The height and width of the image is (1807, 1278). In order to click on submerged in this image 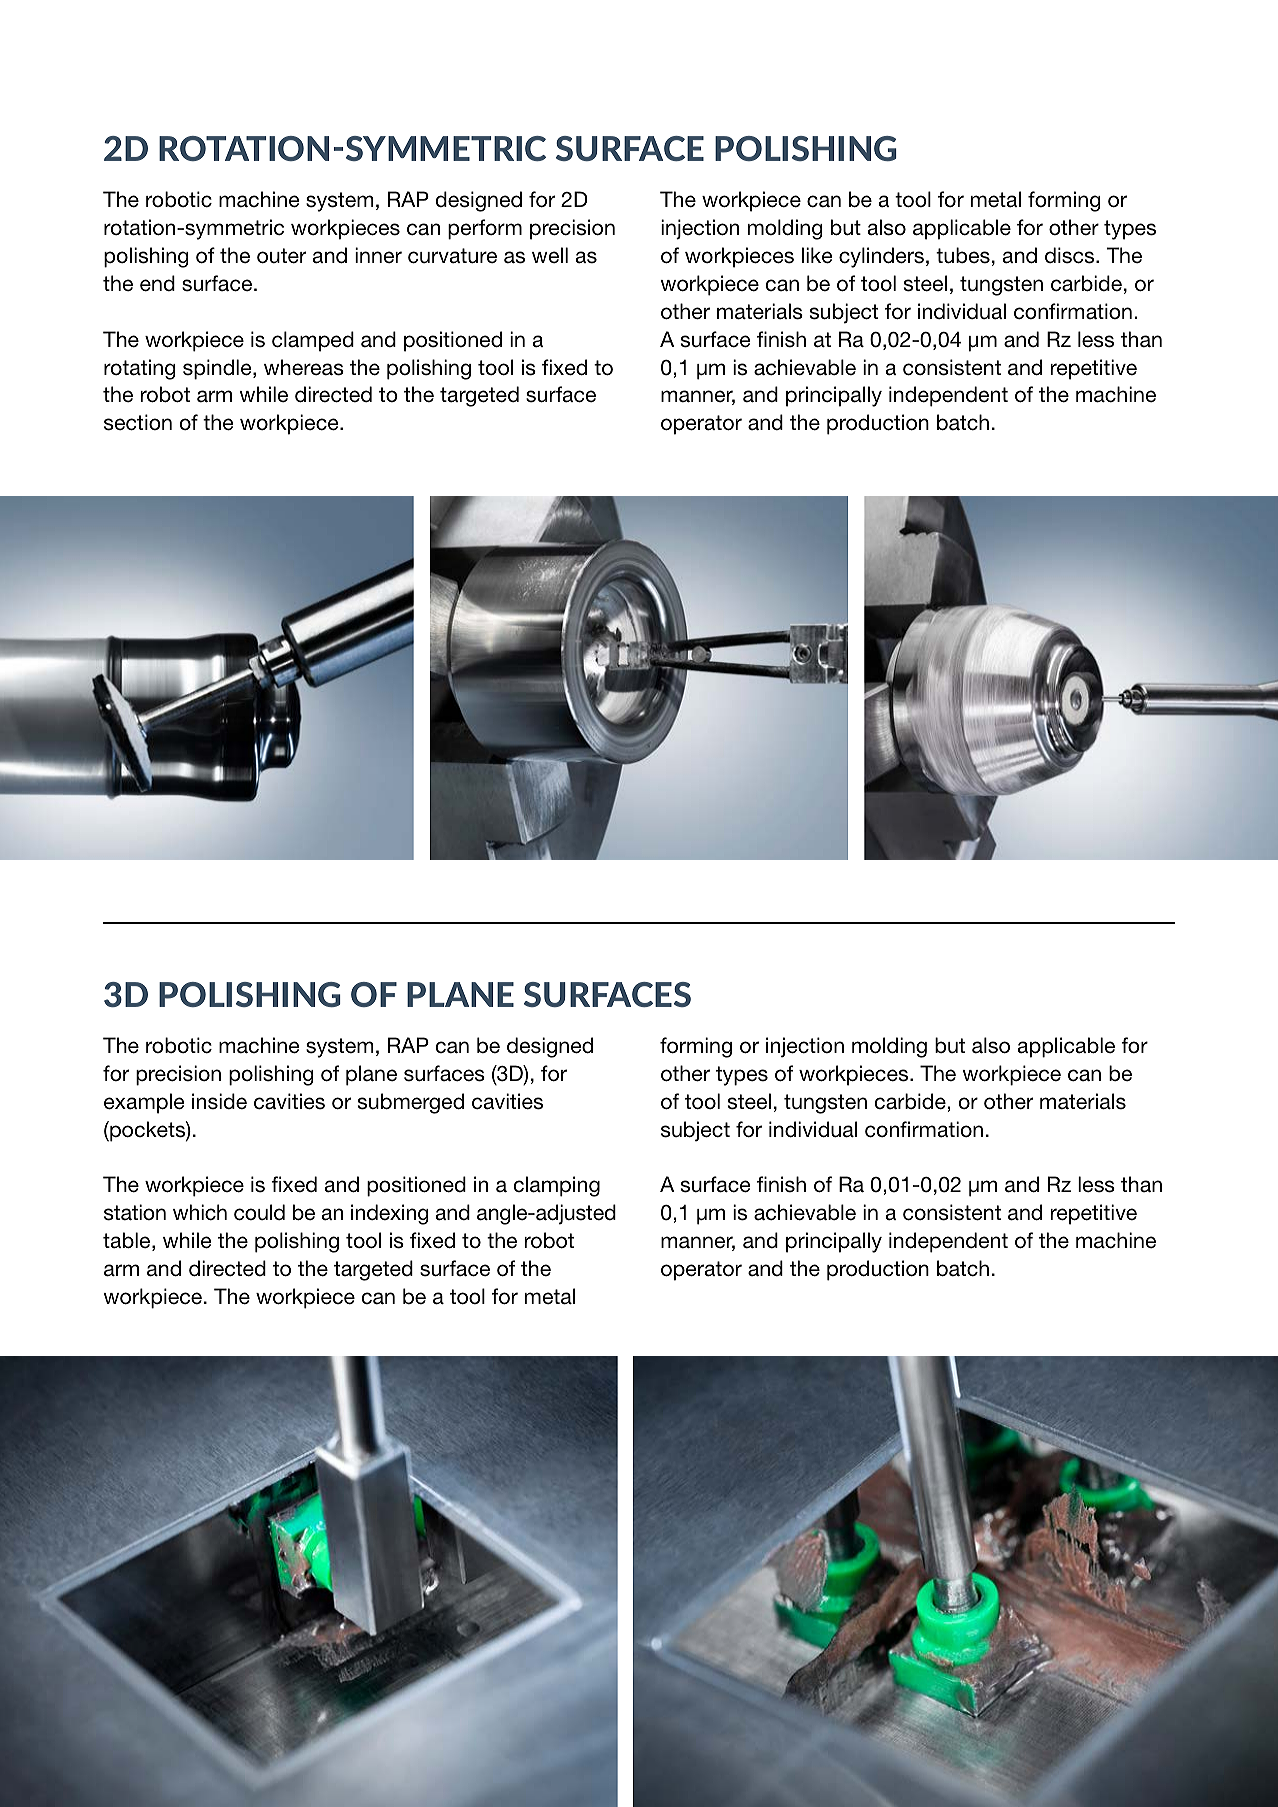, I will do `click(411, 1103)`.
